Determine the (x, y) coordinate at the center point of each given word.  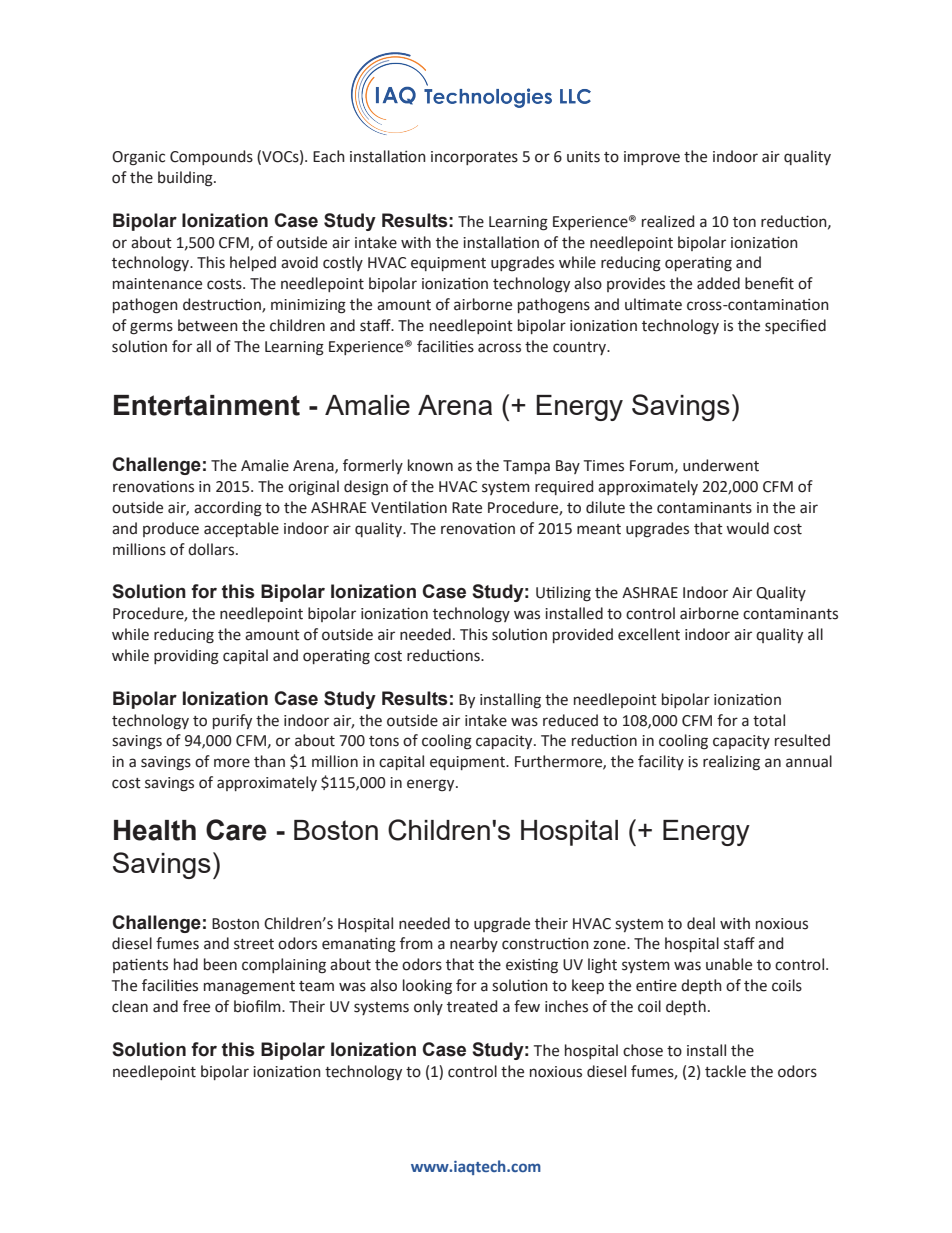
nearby (474, 944)
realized (668, 221)
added (718, 283)
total (769, 720)
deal (701, 923)
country (581, 348)
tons (384, 741)
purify (232, 721)
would (747, 528)
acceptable (241, 529)
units (583, 157)
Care (236, 830)
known (430, 465)
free (196, 1006)
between (208, 325)
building (186, 179)
